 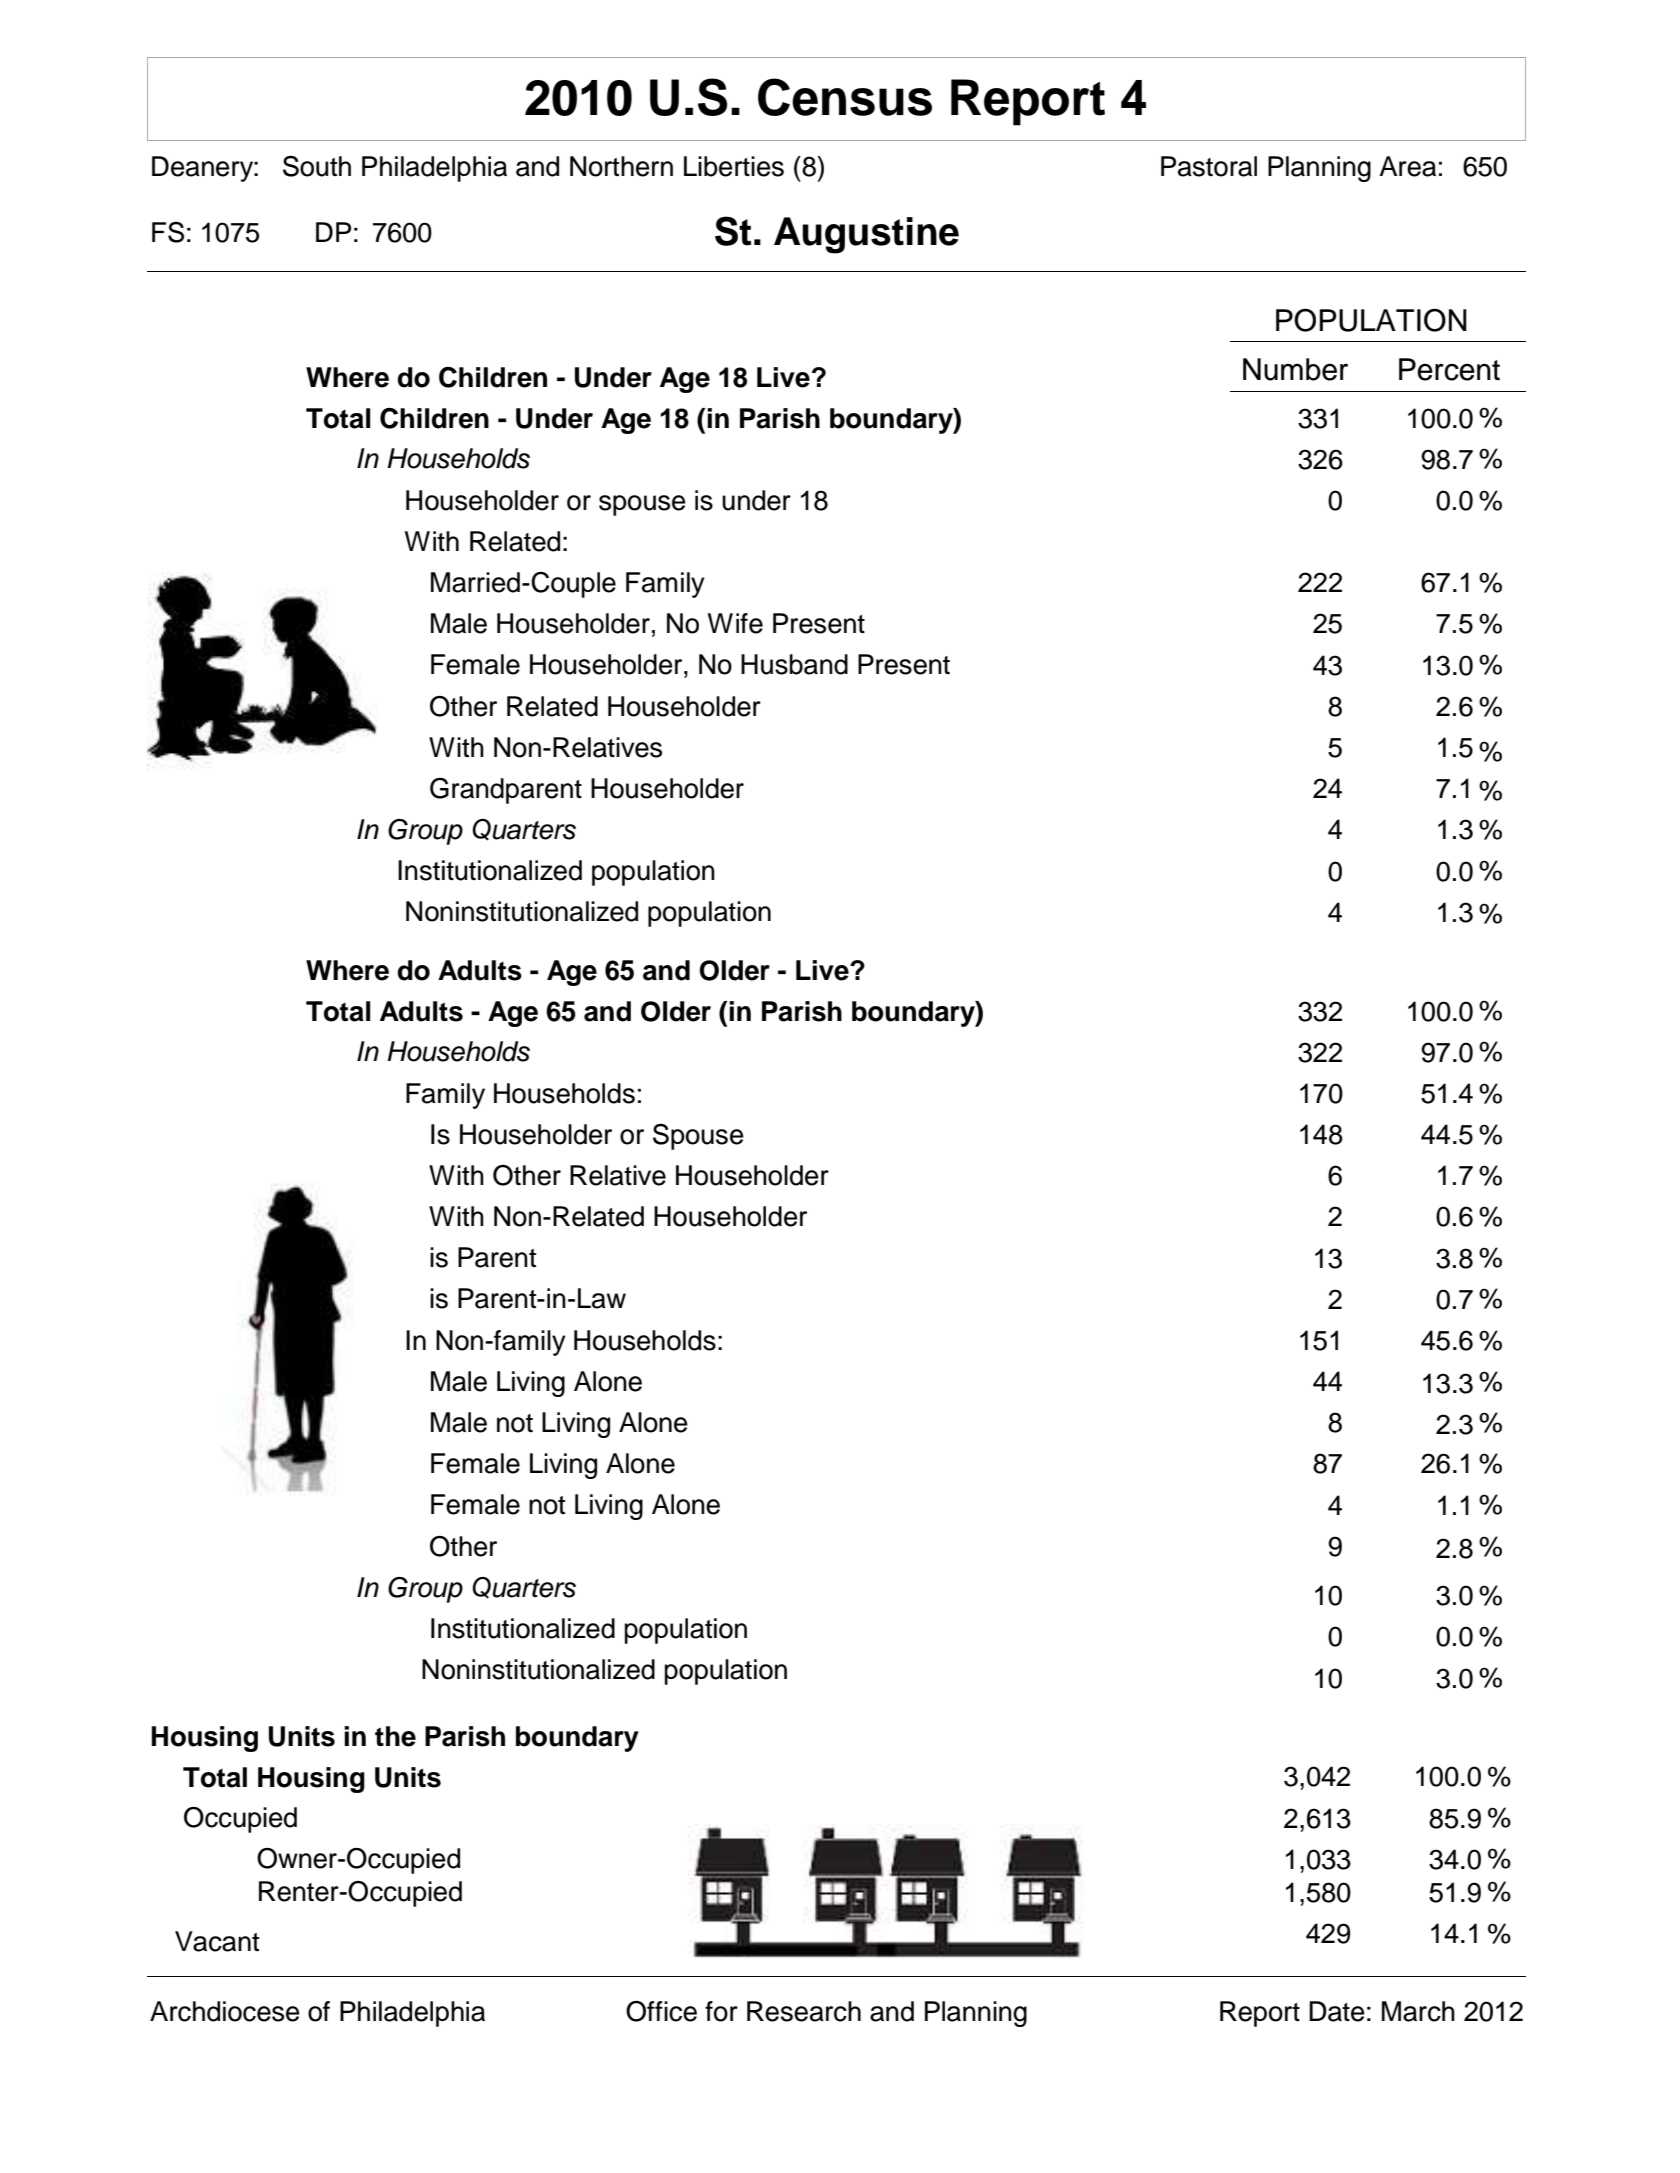 I want to click on Census, so click(x=845, y=97).
